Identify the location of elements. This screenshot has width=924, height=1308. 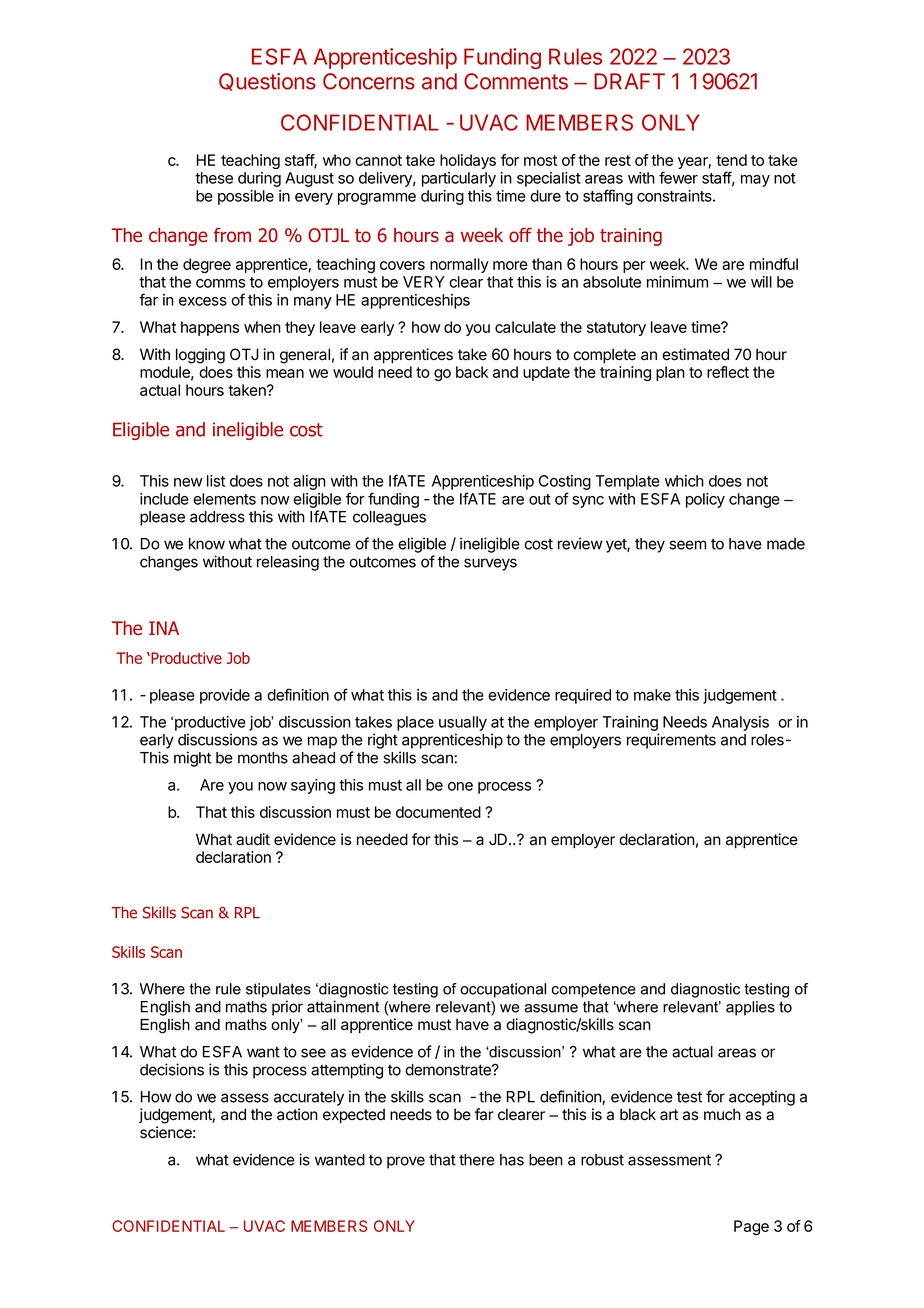
(224, 499).
